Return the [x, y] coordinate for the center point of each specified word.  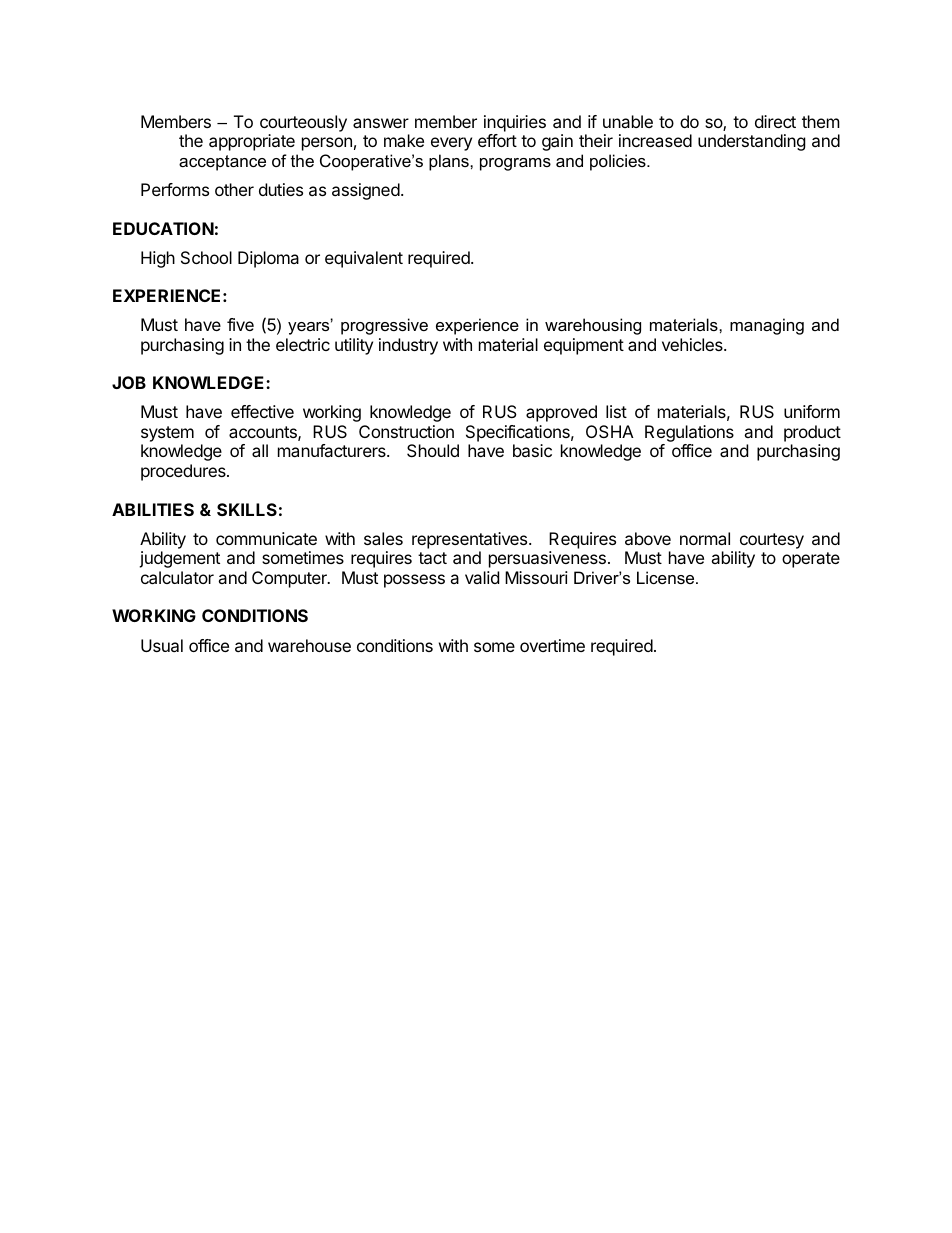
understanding [752, 142]
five [240, 324]
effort [497, 140]
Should [433, 450]
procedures [184, 472]
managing [767, 326]
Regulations [689, 433]
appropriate [252, 142]
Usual [162, 645]
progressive [384, 326]
